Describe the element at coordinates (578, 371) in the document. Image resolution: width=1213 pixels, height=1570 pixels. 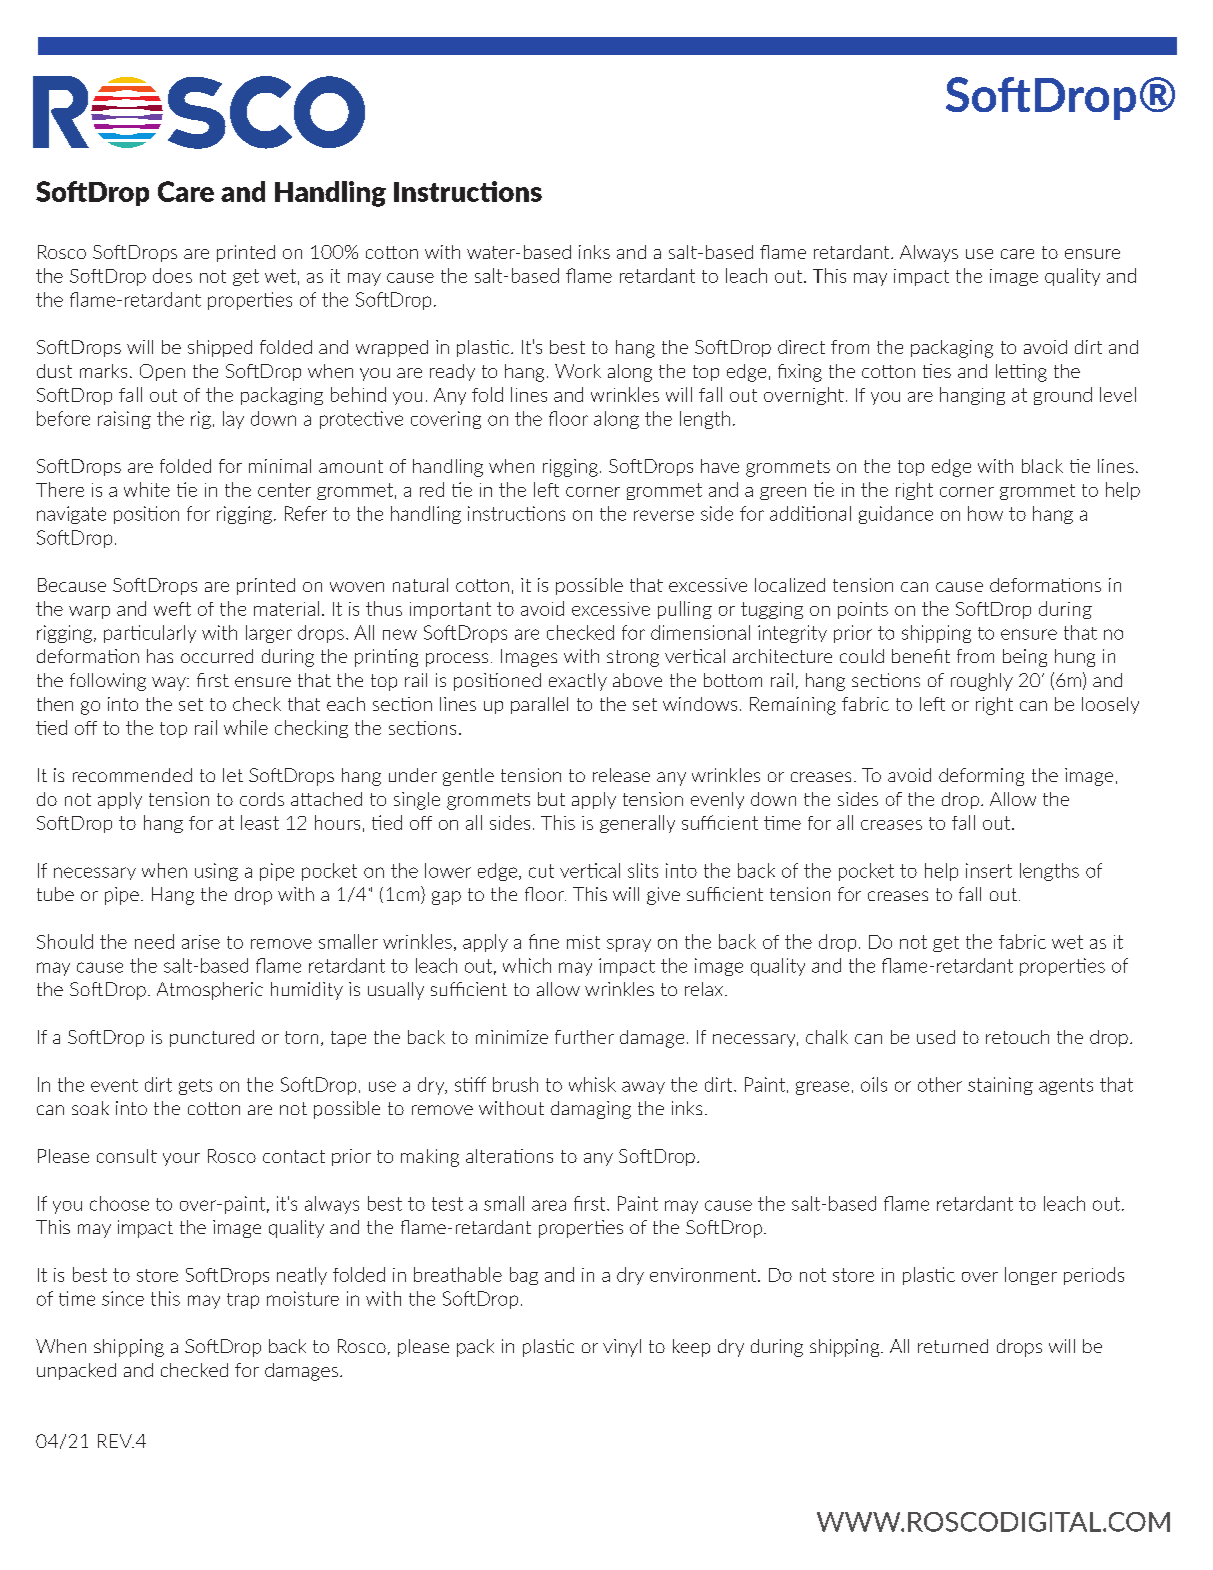
I see `Work` at that location.
